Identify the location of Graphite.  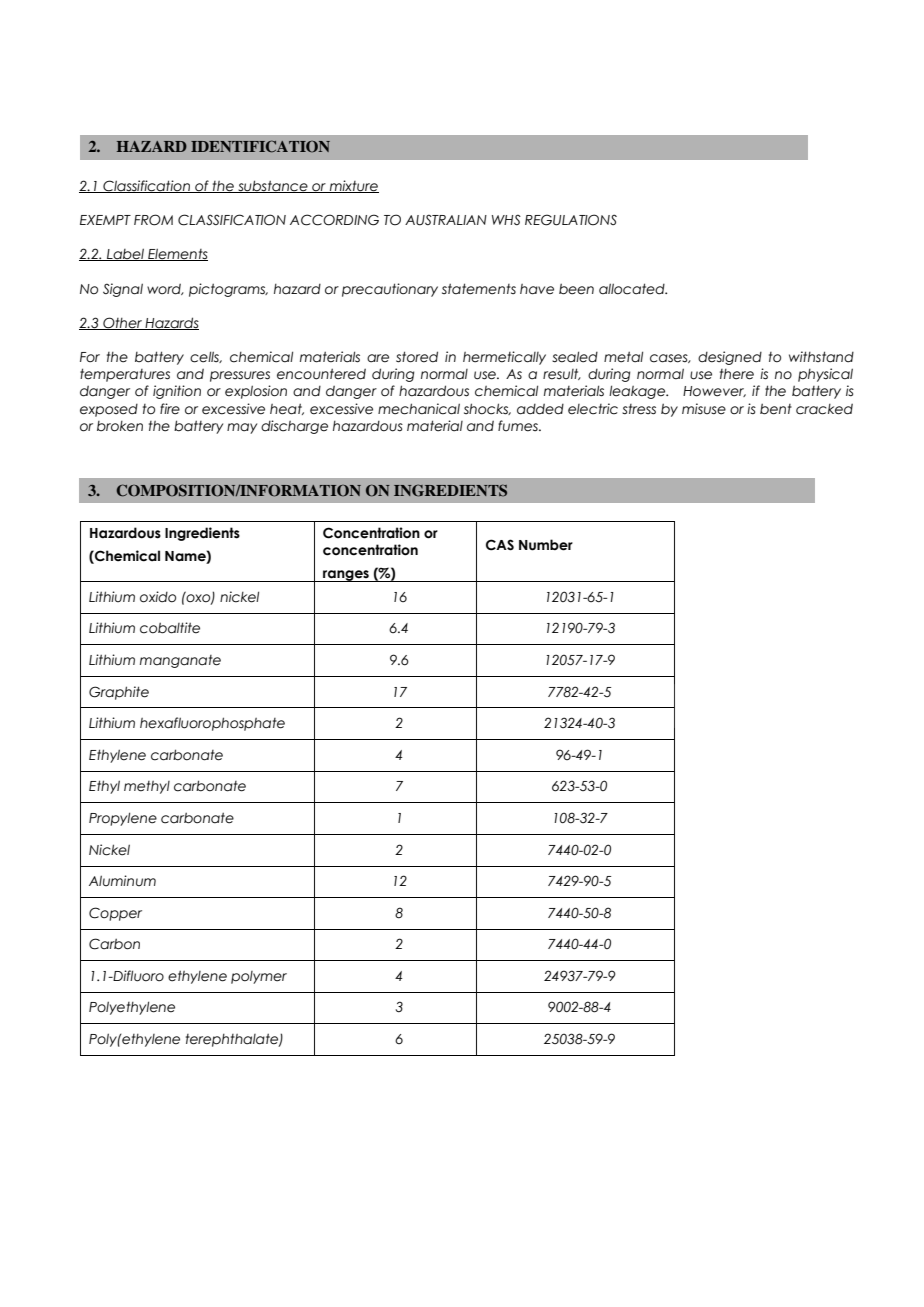
(119, 693).
